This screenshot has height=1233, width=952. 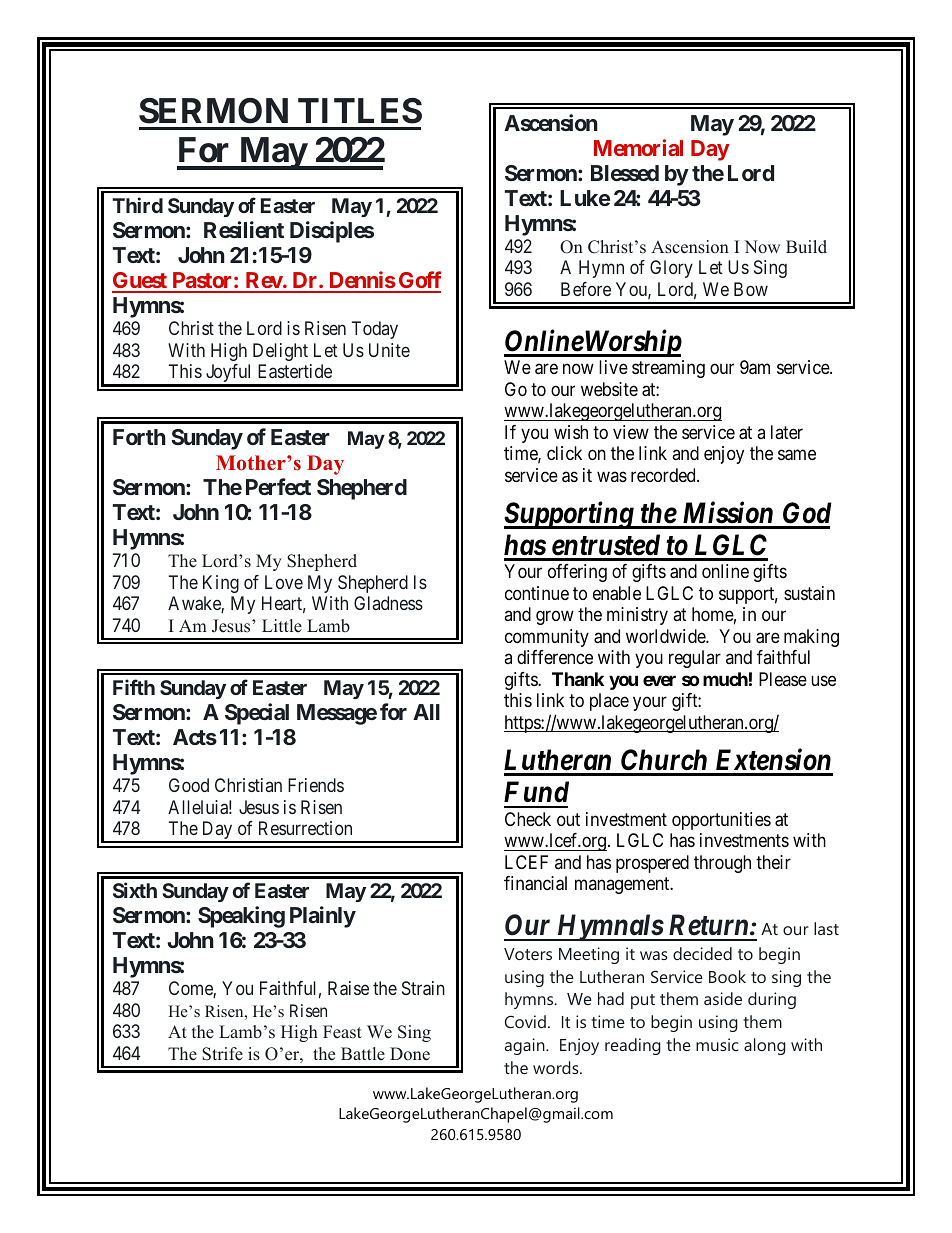 What do you see at coordinates (526, 1046) in the screenshot?
I see `again` at bounding box center [526, 1046].
